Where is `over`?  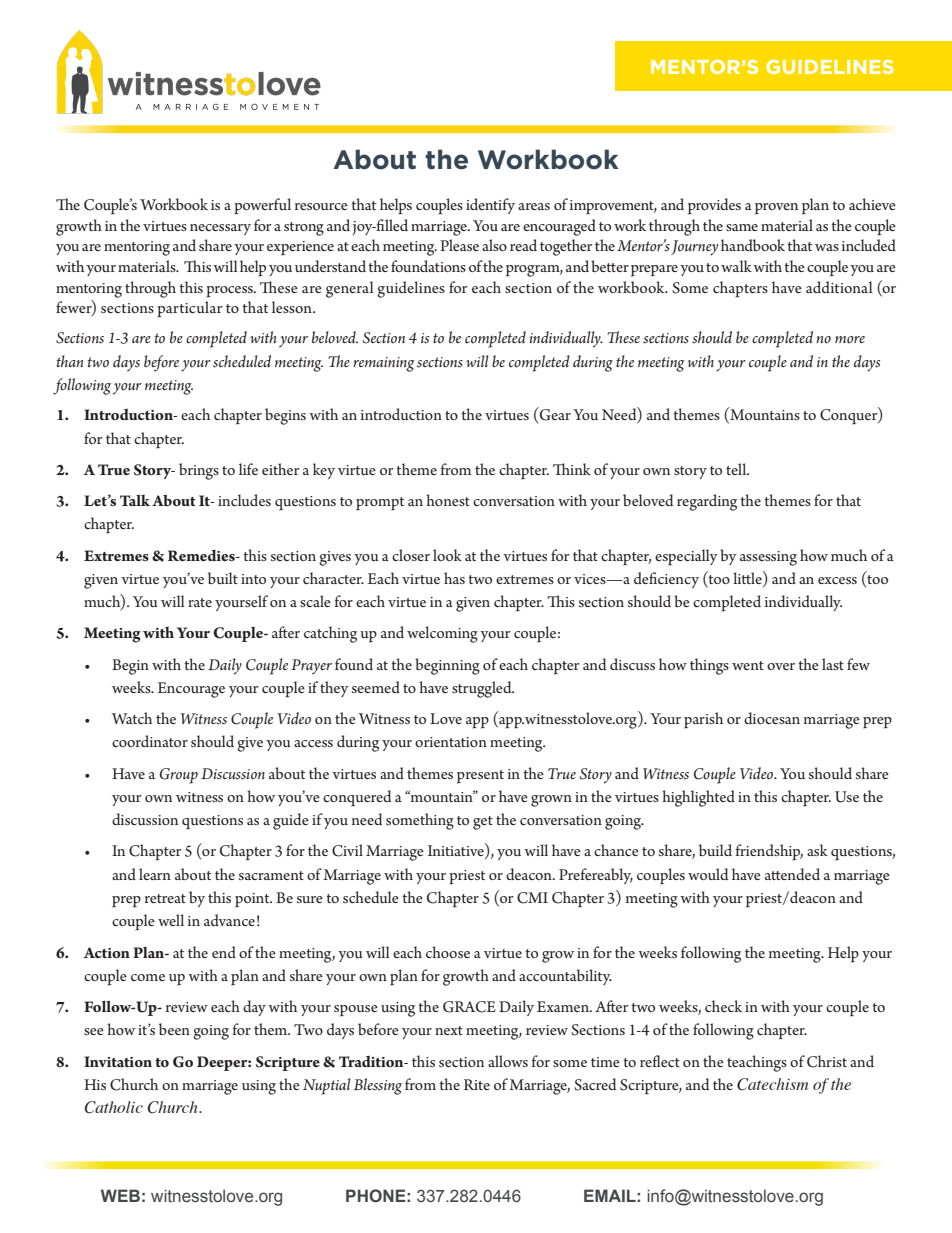 over is located at coordinates (781, 666).
